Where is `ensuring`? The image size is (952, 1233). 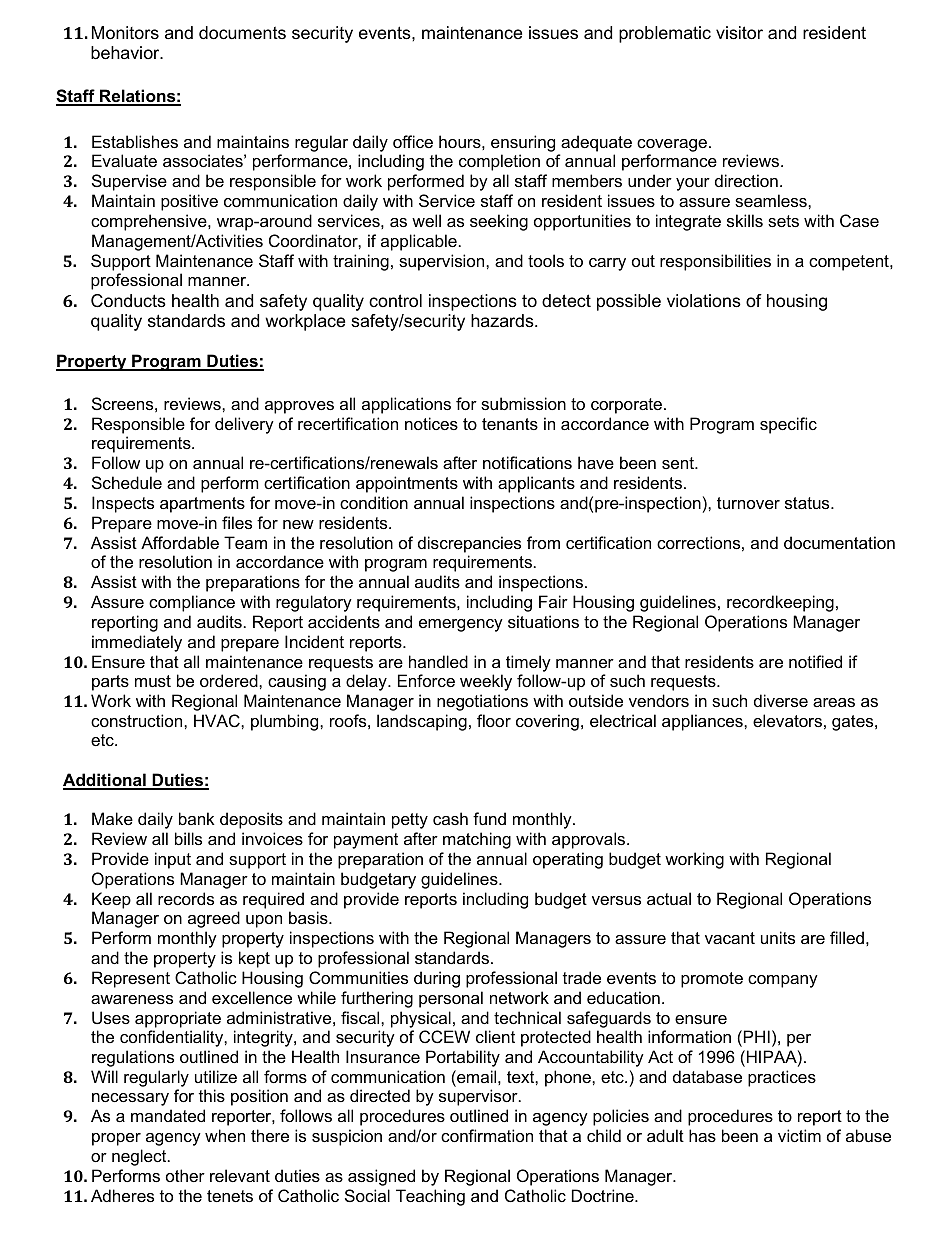 ensuring is located at coordinates (523, 143).
